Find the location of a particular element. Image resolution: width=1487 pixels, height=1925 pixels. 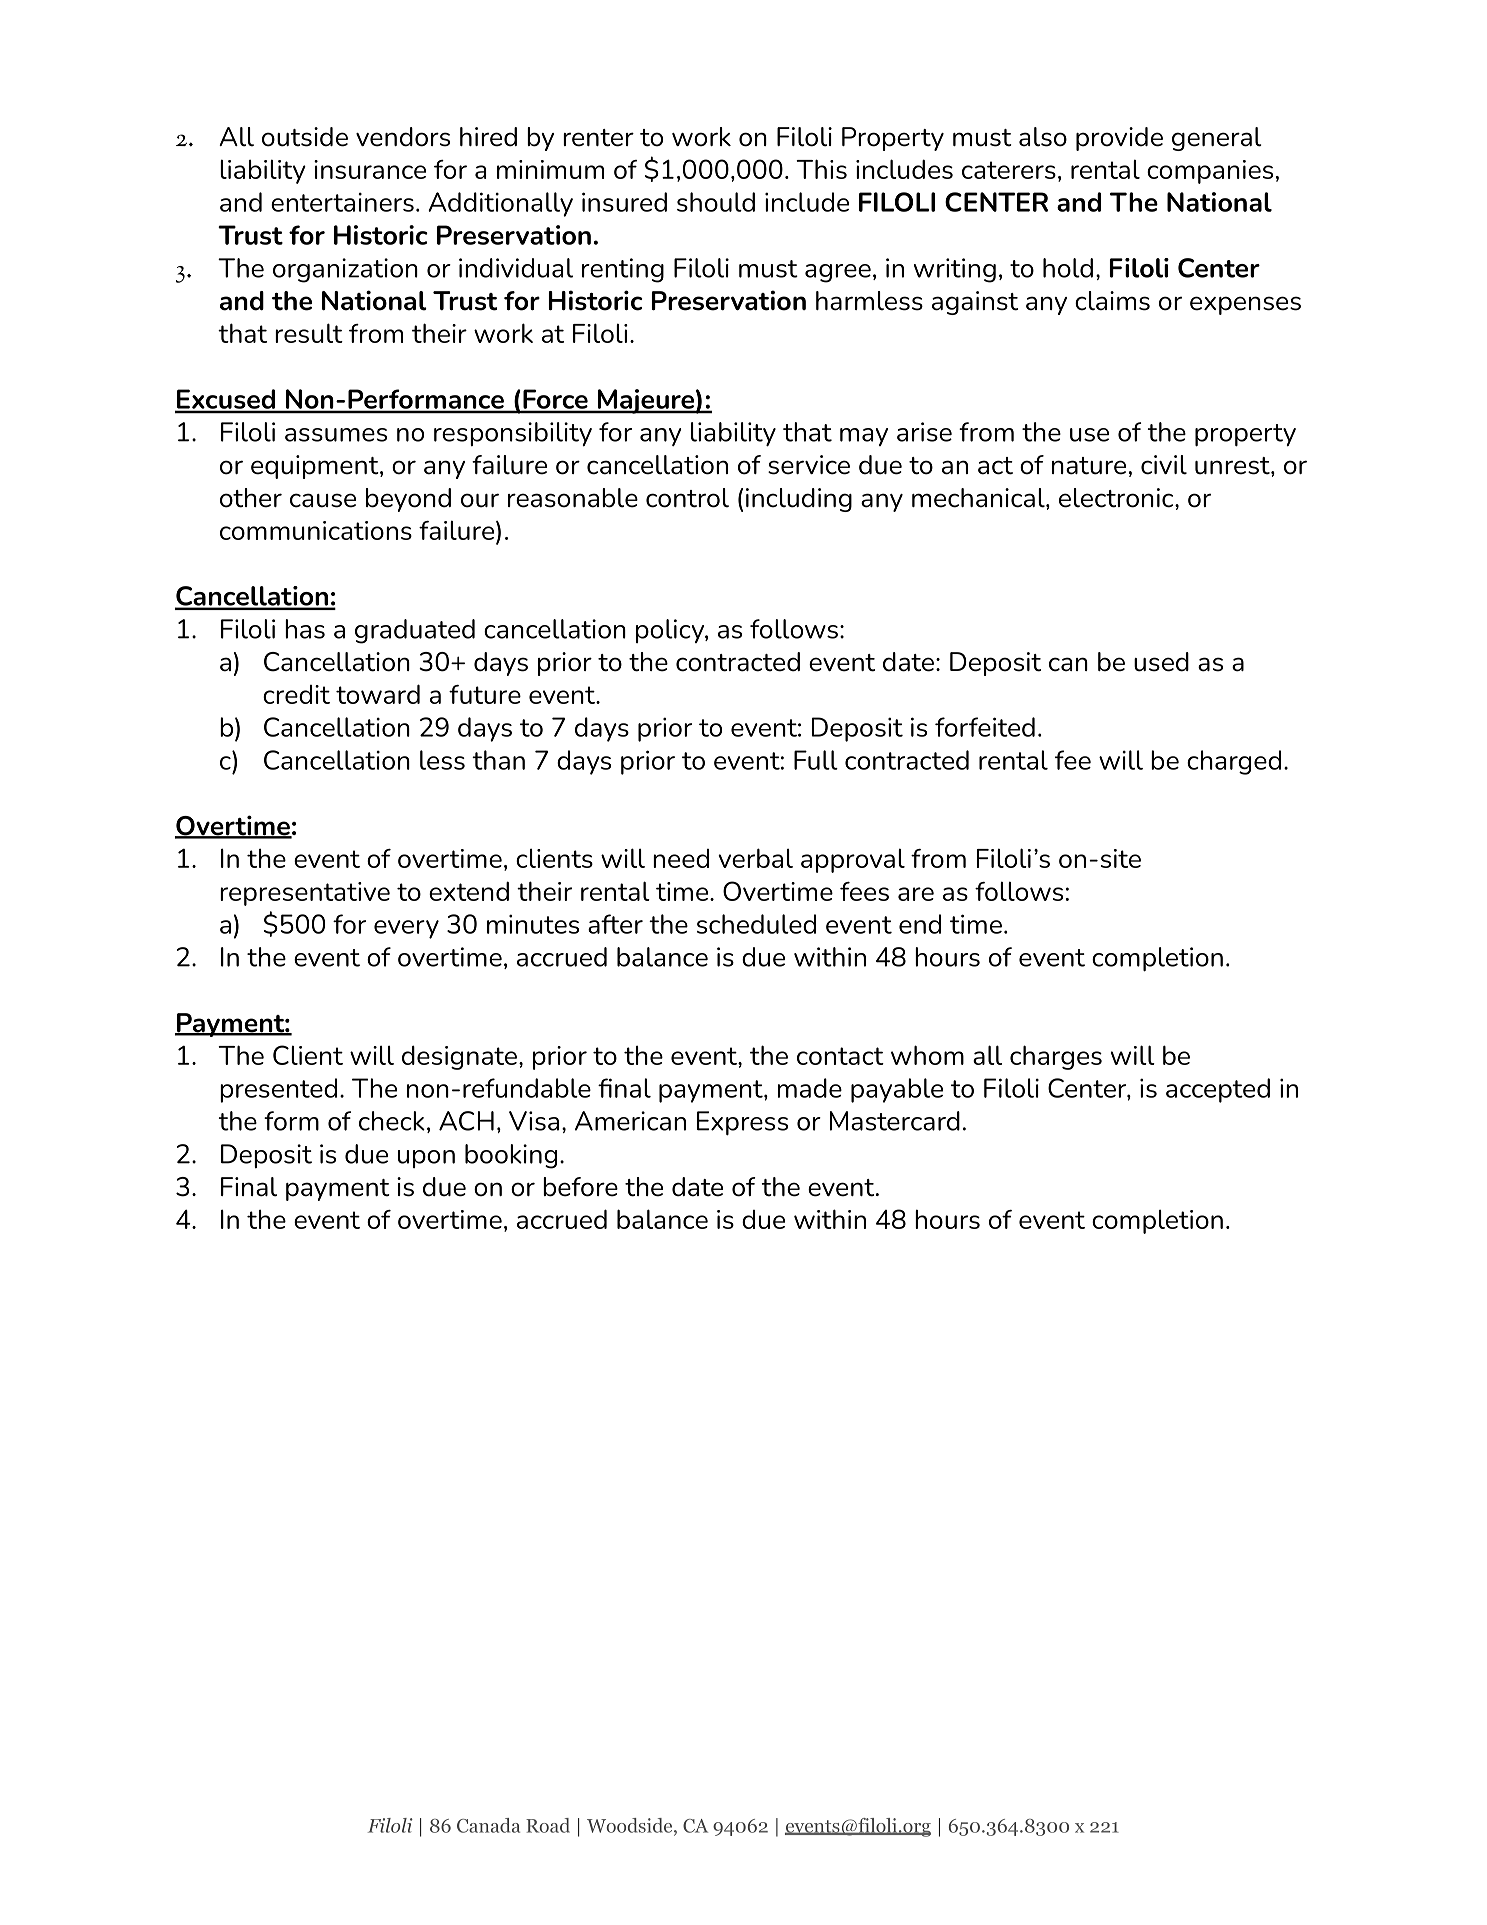

toward is located at coordinates (378, 694).
